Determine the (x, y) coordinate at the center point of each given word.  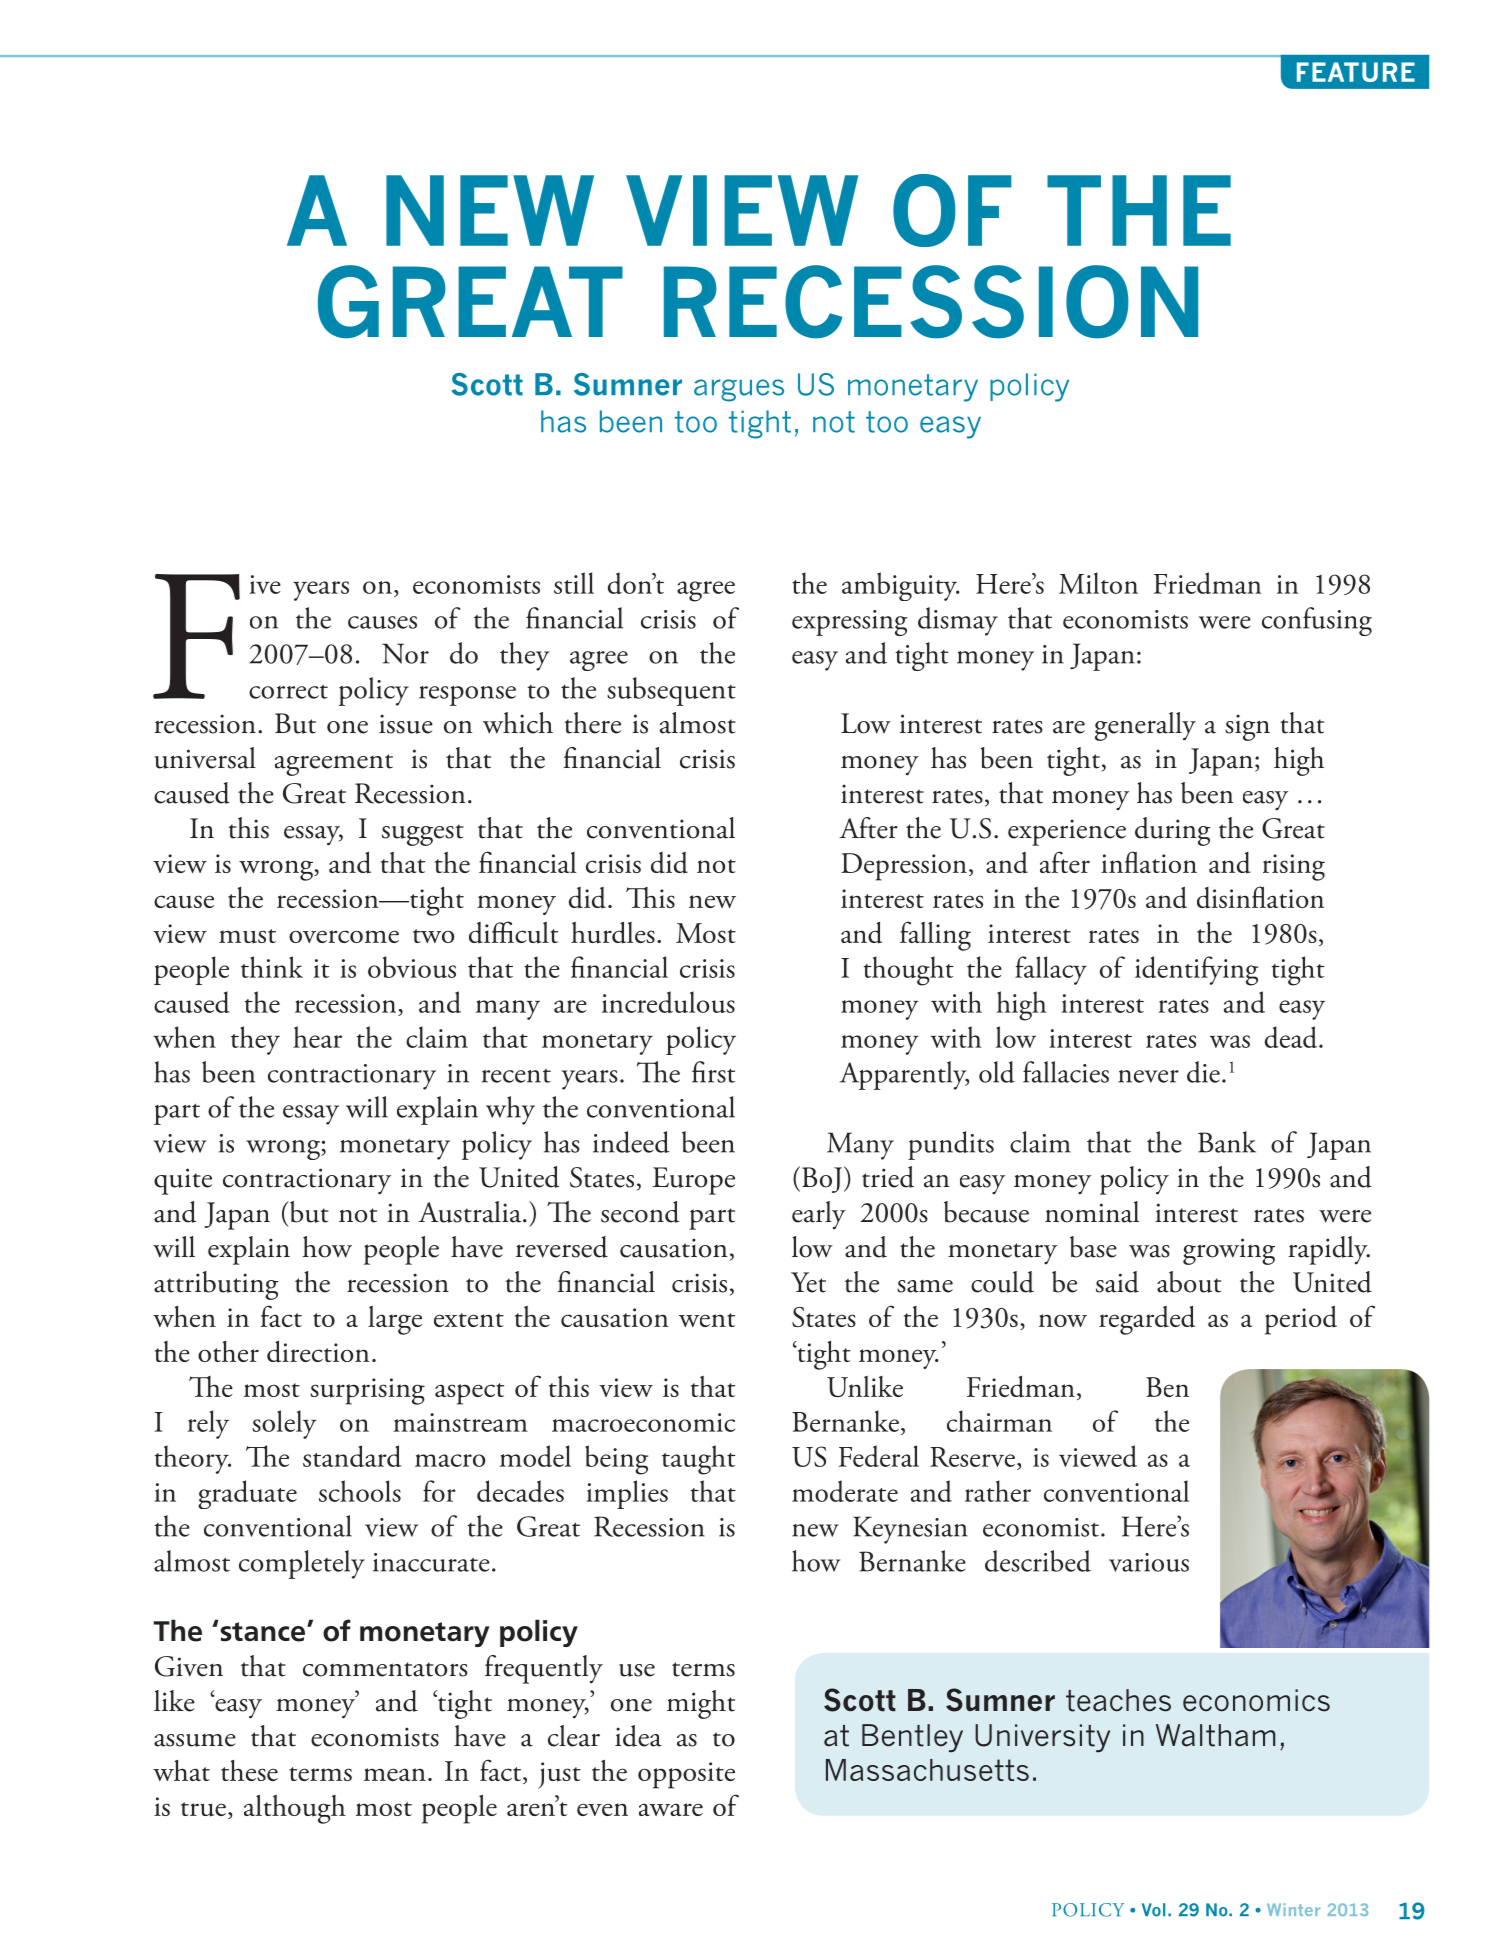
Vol (1153, 1910)
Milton (1098, 583)
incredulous (668, 1002)
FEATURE (1356, 72)
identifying (1196, 971)
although (295, 1809)
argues (739, 390)
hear (317, 1037)
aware (671, 1809)
